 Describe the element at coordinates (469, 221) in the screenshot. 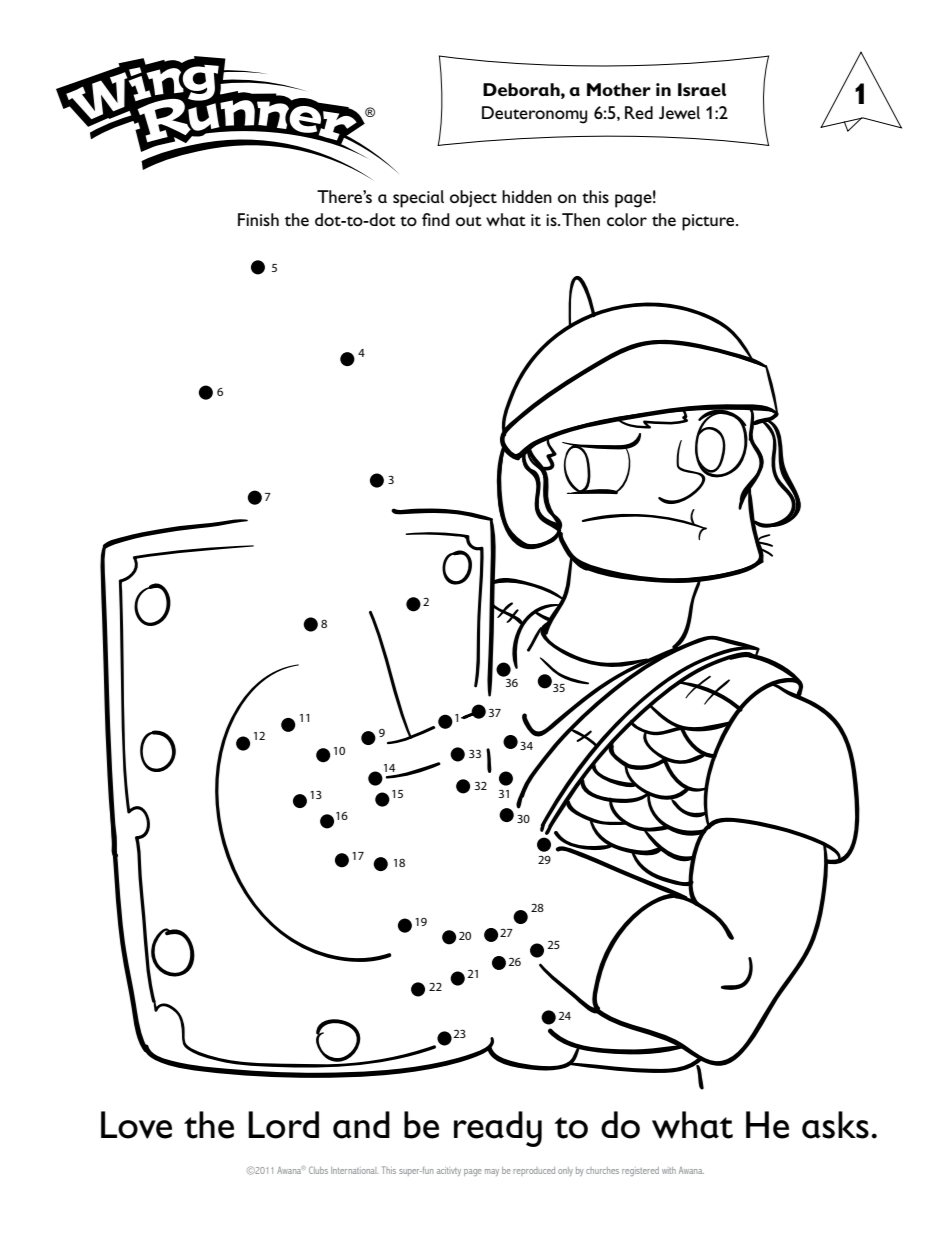

I see `out` at that location.
